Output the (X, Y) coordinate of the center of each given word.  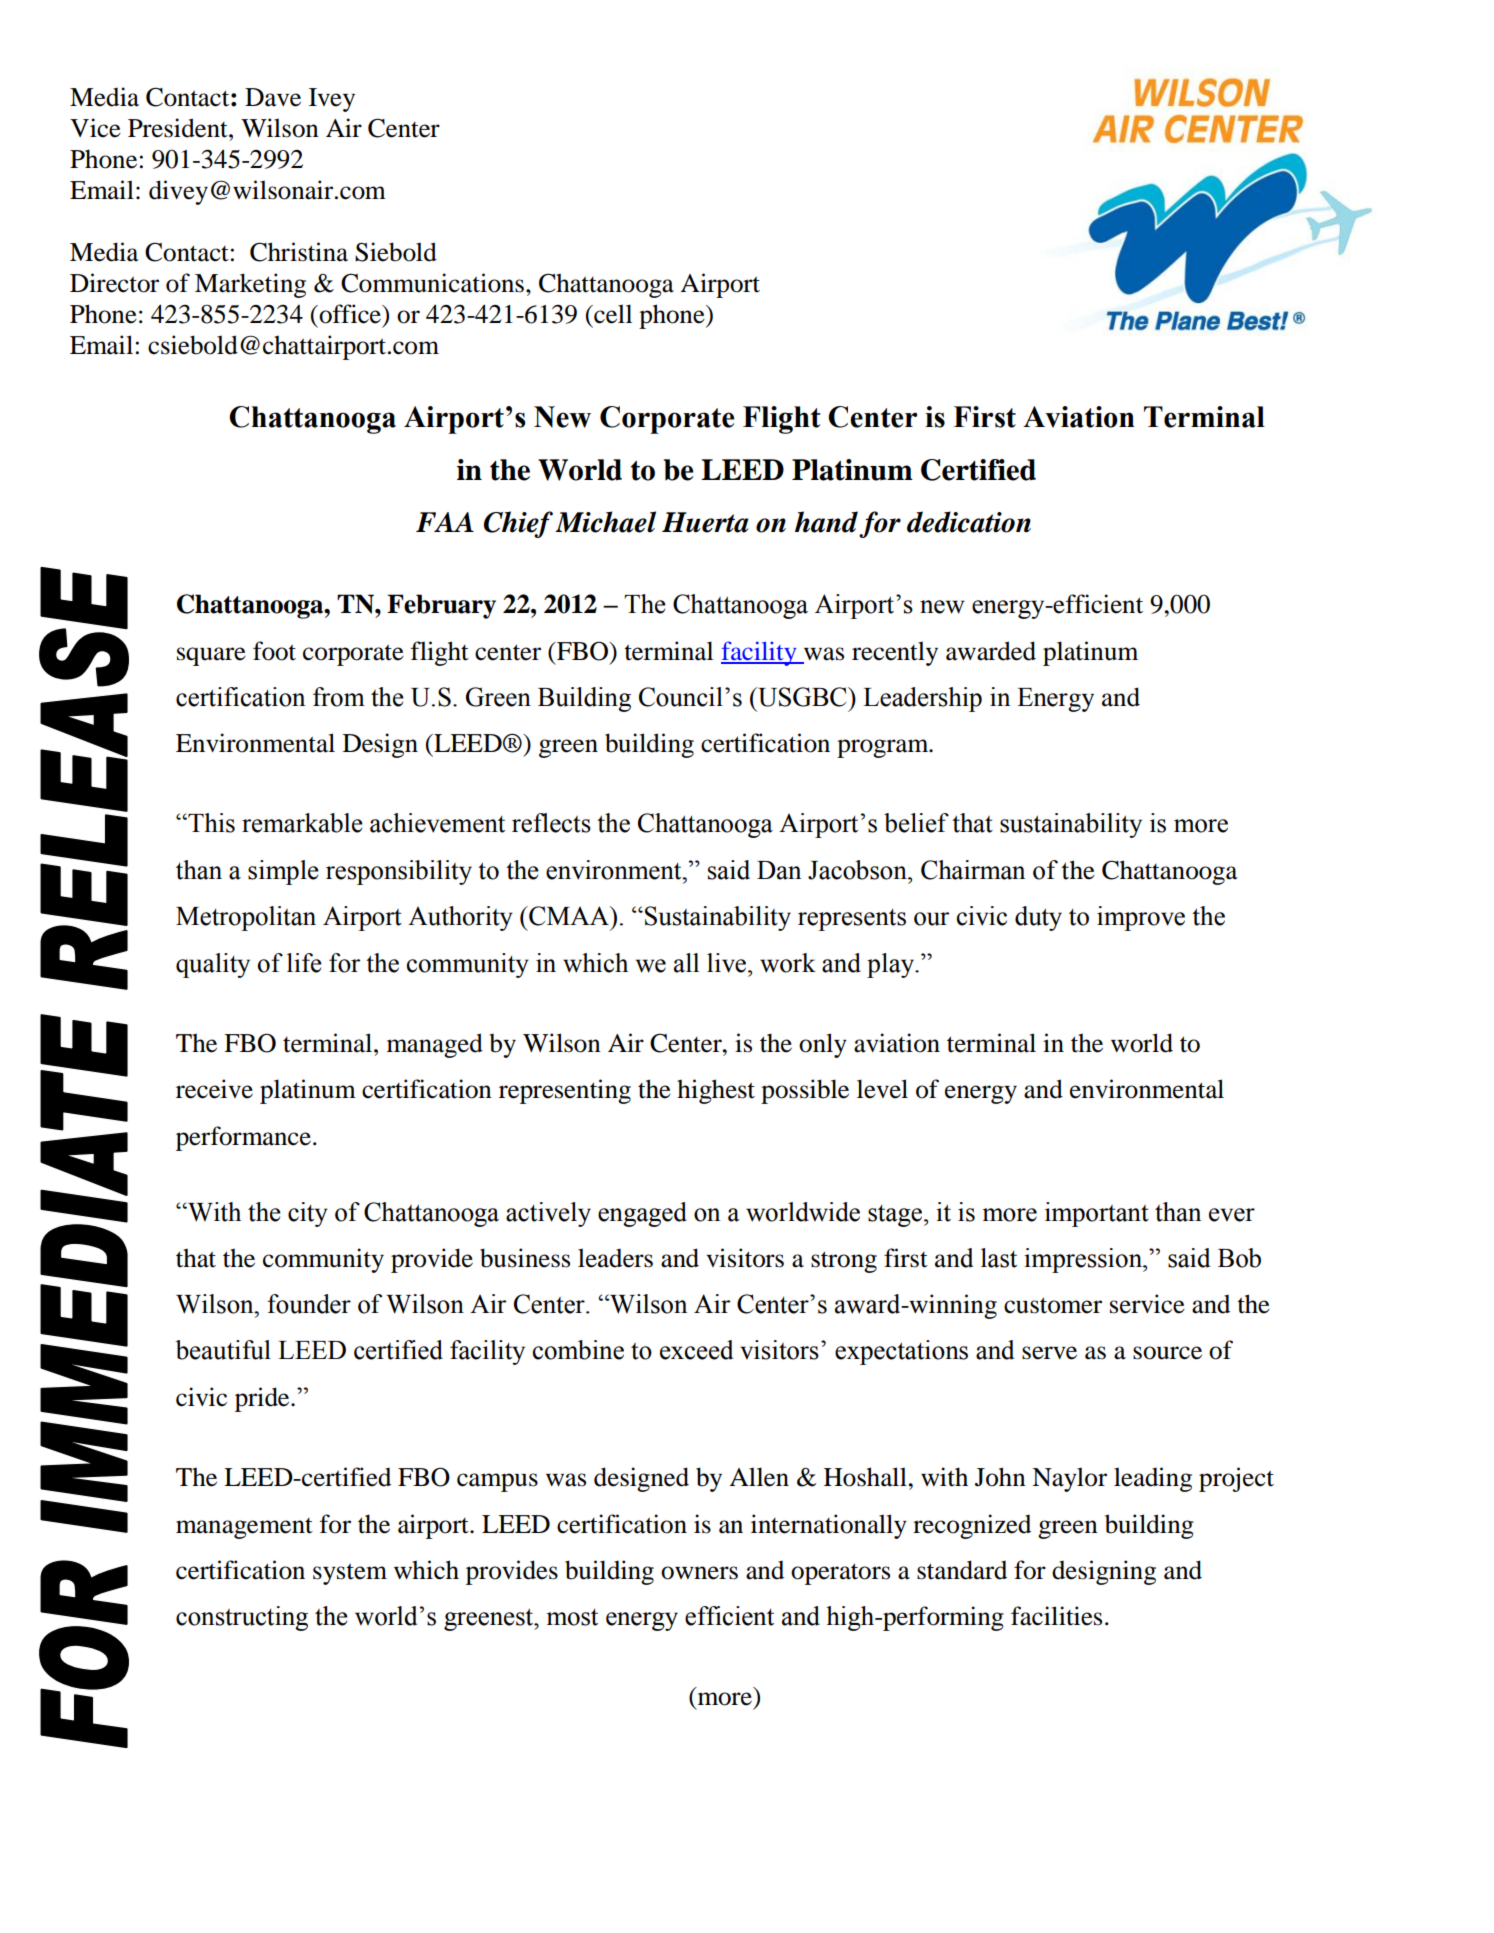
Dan (779, 870)
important (1097, 1214)
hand (826, 522)
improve (1141, 918)
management (244, 1528)
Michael (605, 522)
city (308, 1214)
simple (283, 872)
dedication (969, 522)
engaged (642, 1214)
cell (612, 314)
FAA (445, 522)
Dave (273, 97)
